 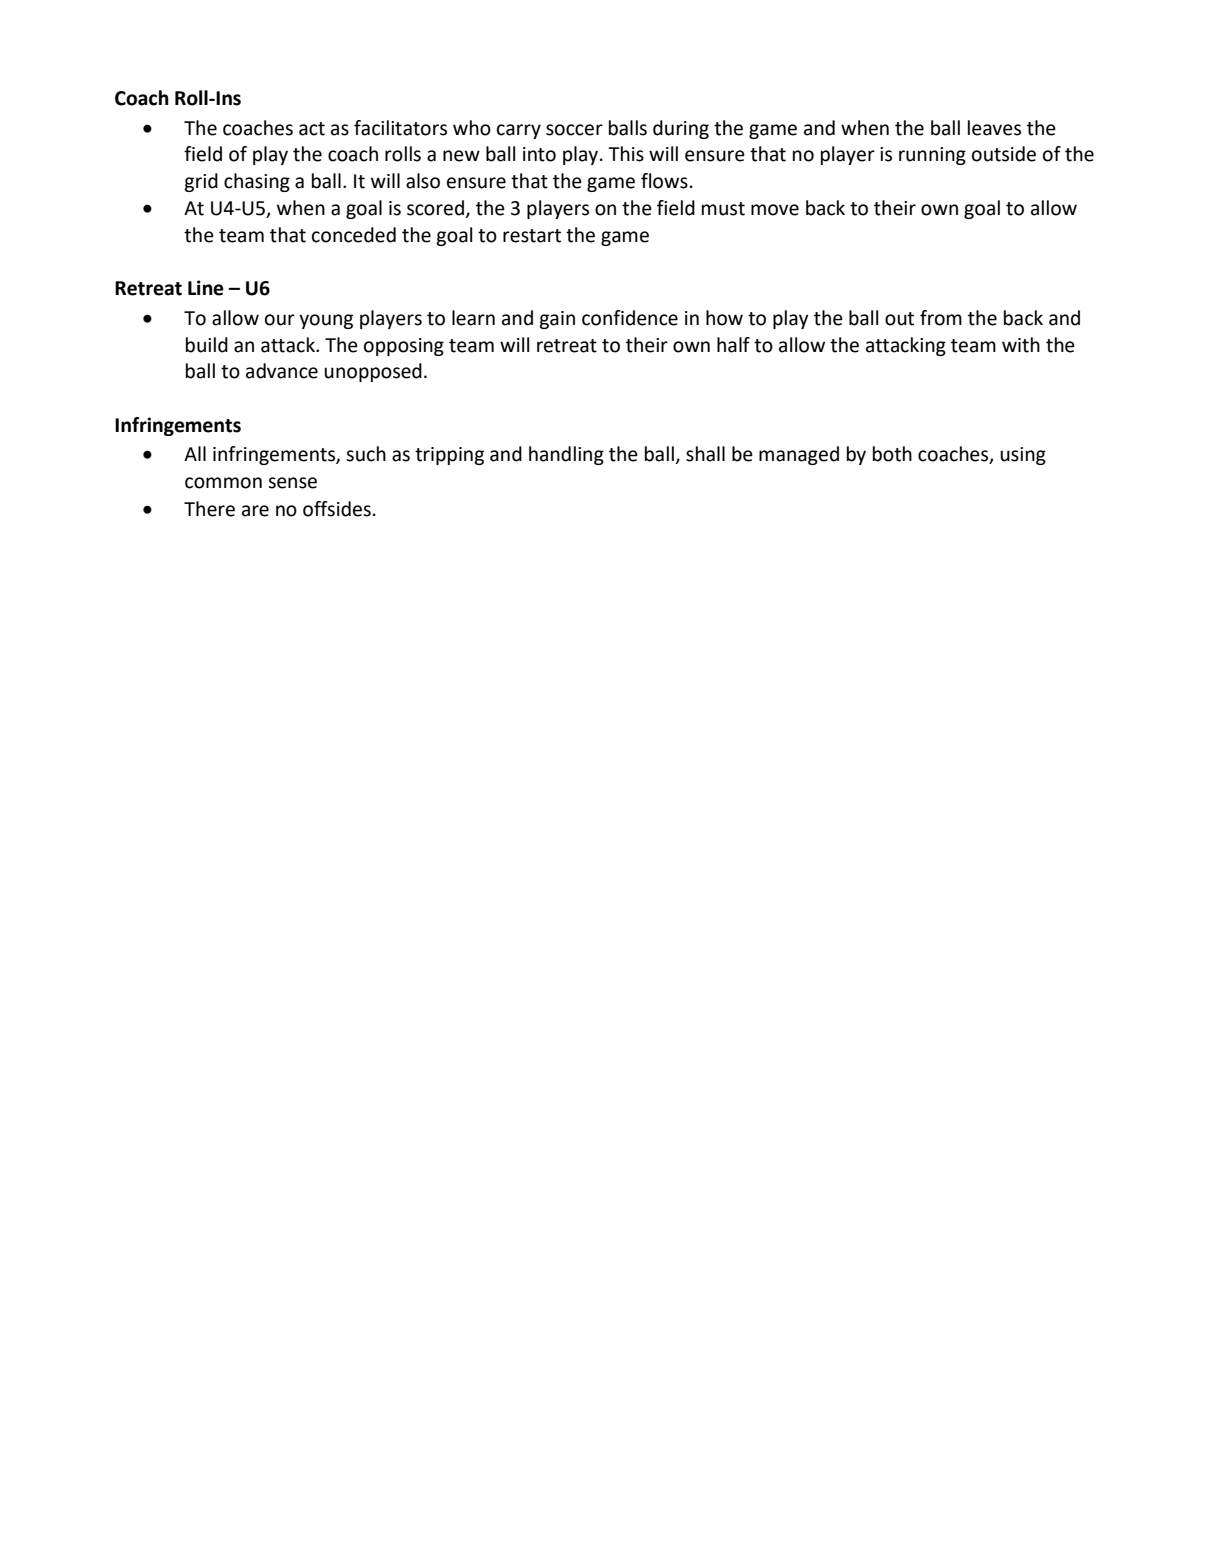 What do you see at coordinates (932, 156) in the document?
I see `running` at bounding box center [932, 156].
